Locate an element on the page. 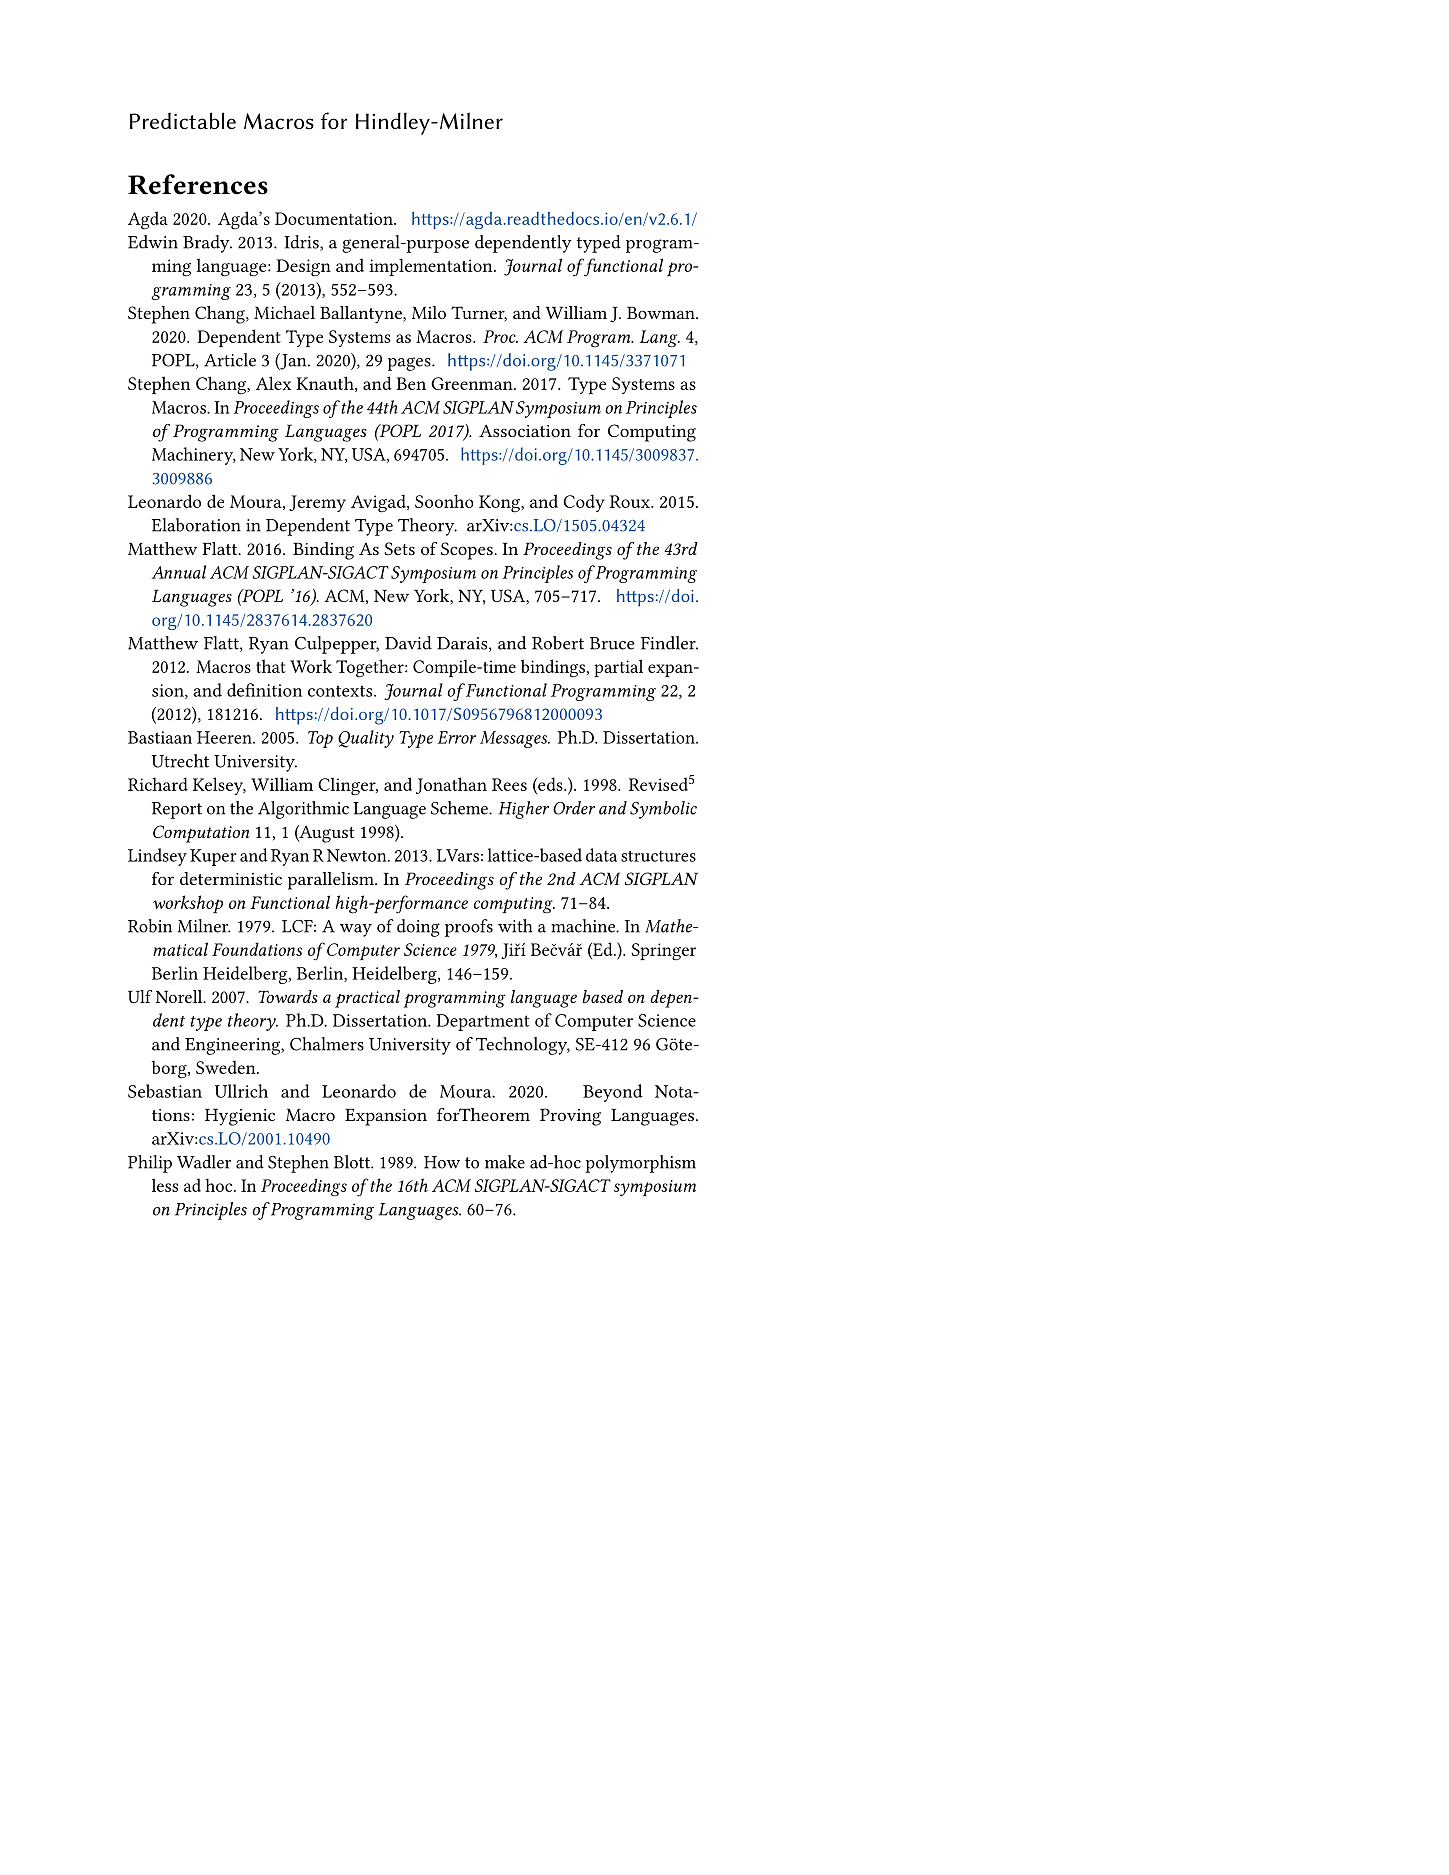  Bowman is located at coordinates (662, 312).
